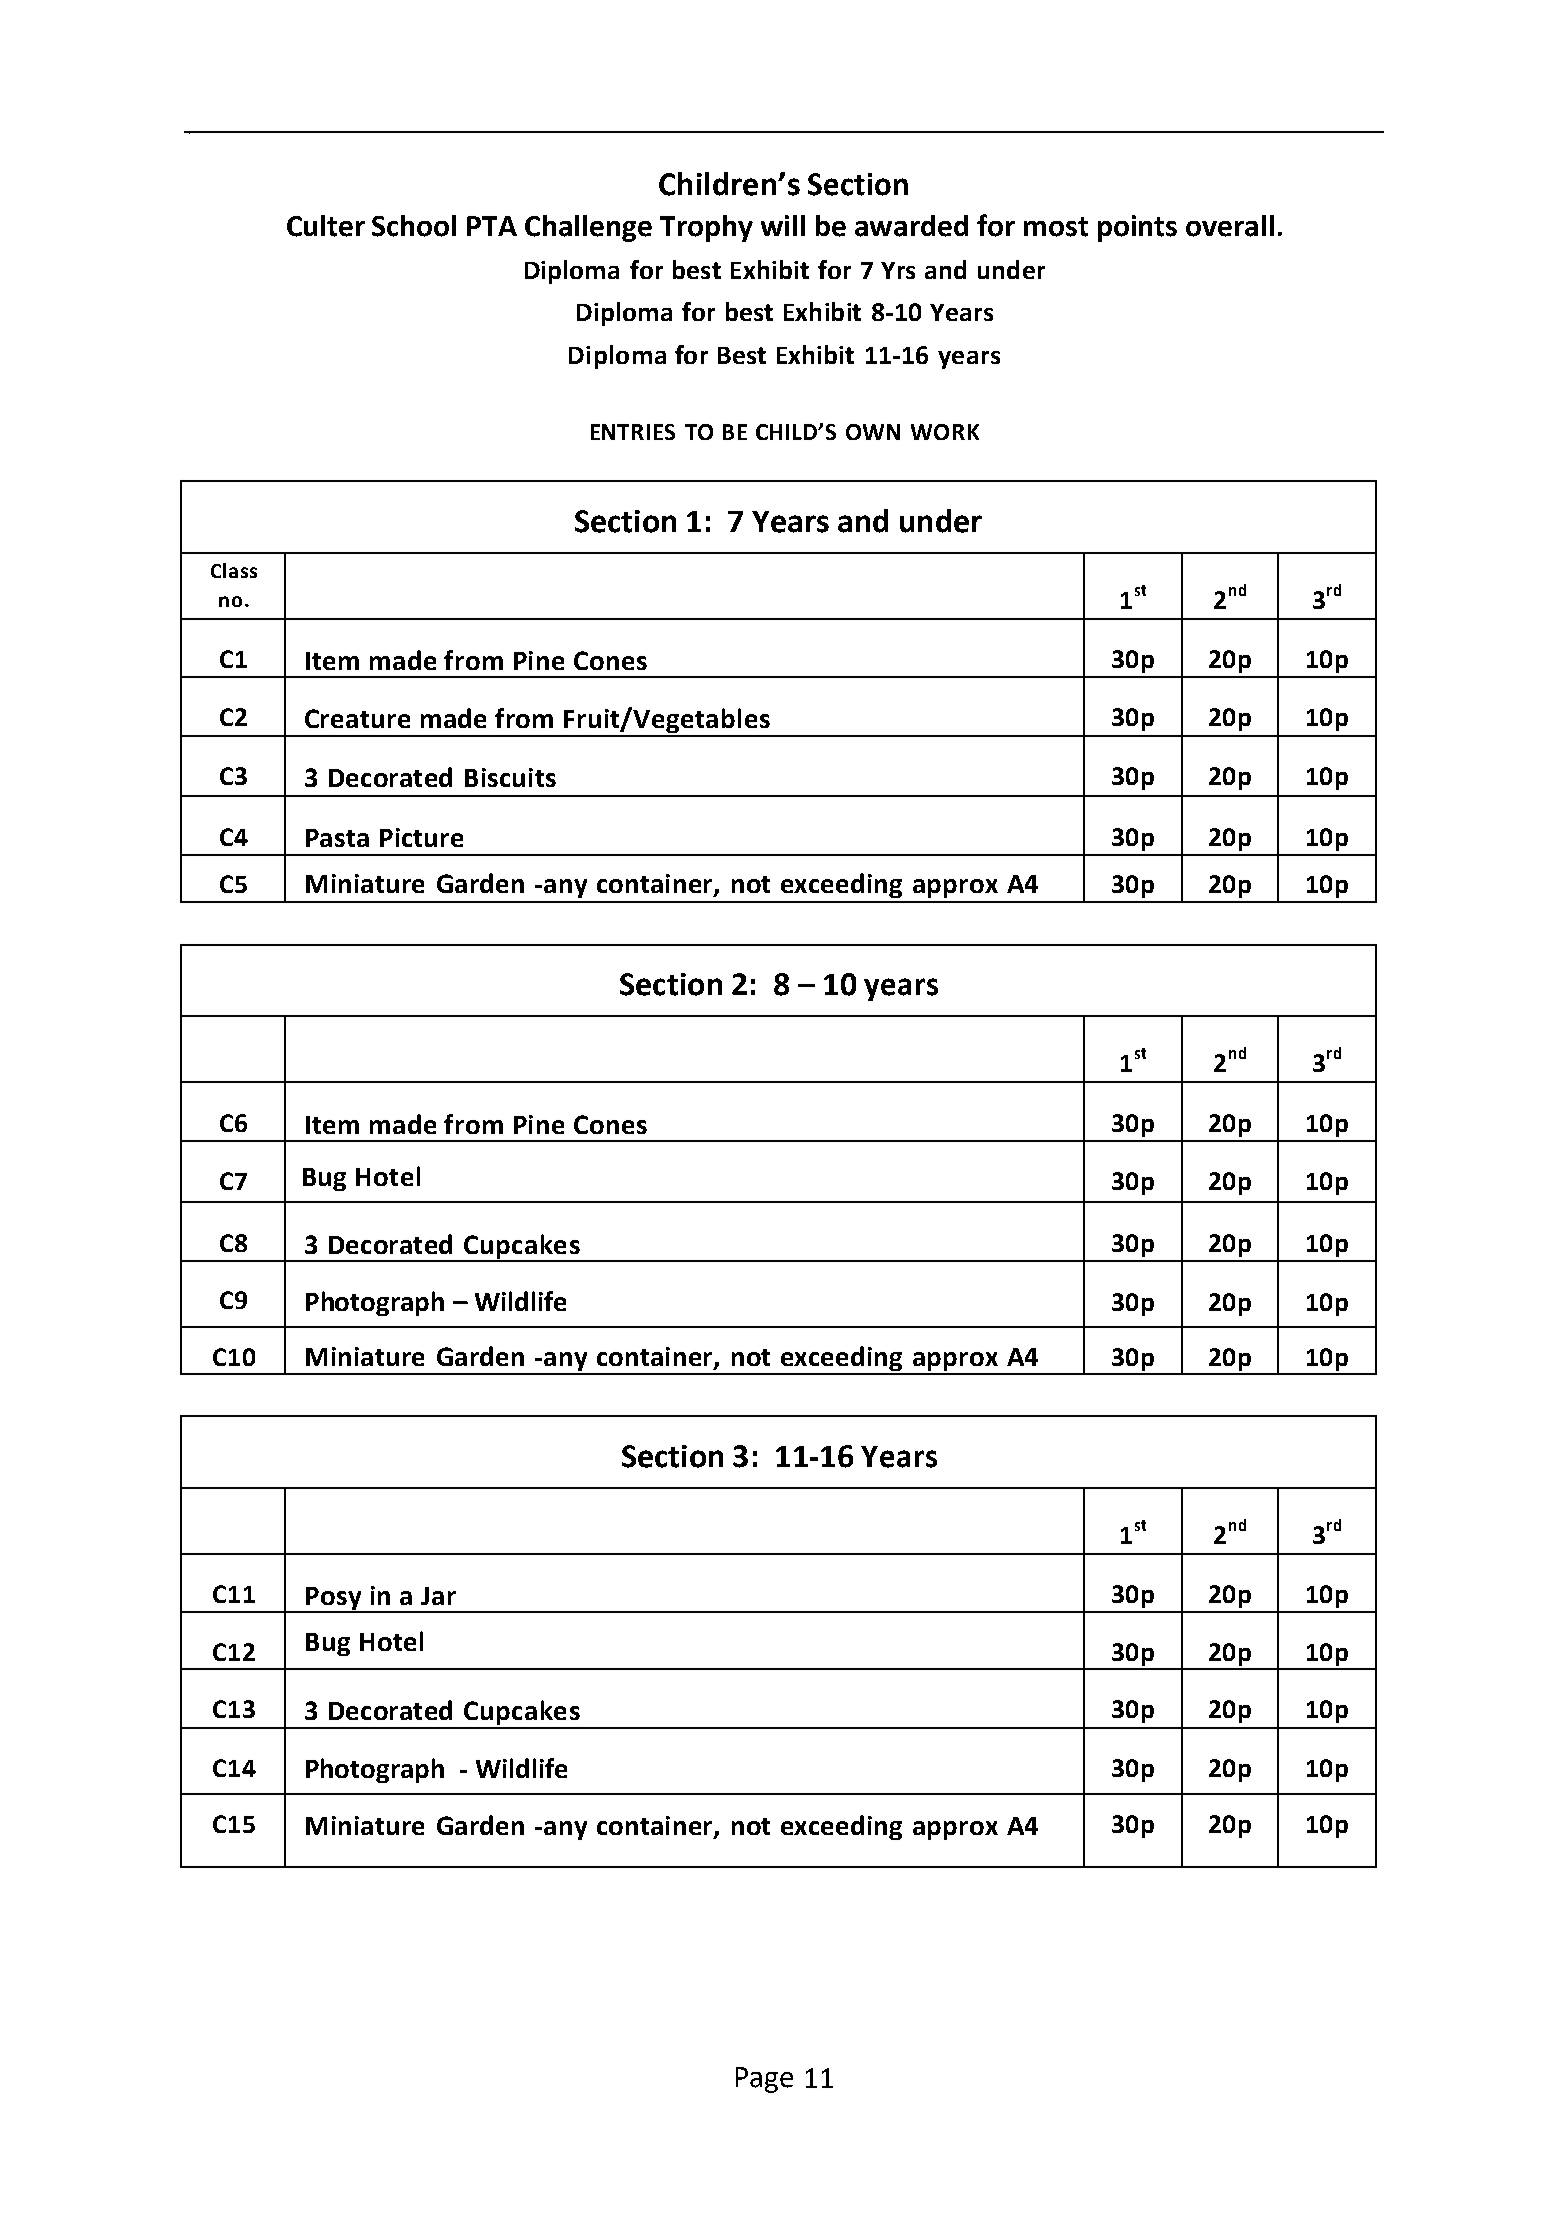  What do you see at coordinates (334, 1599) in the image?
I see `Posy` at bounding box center [334, 1599].
